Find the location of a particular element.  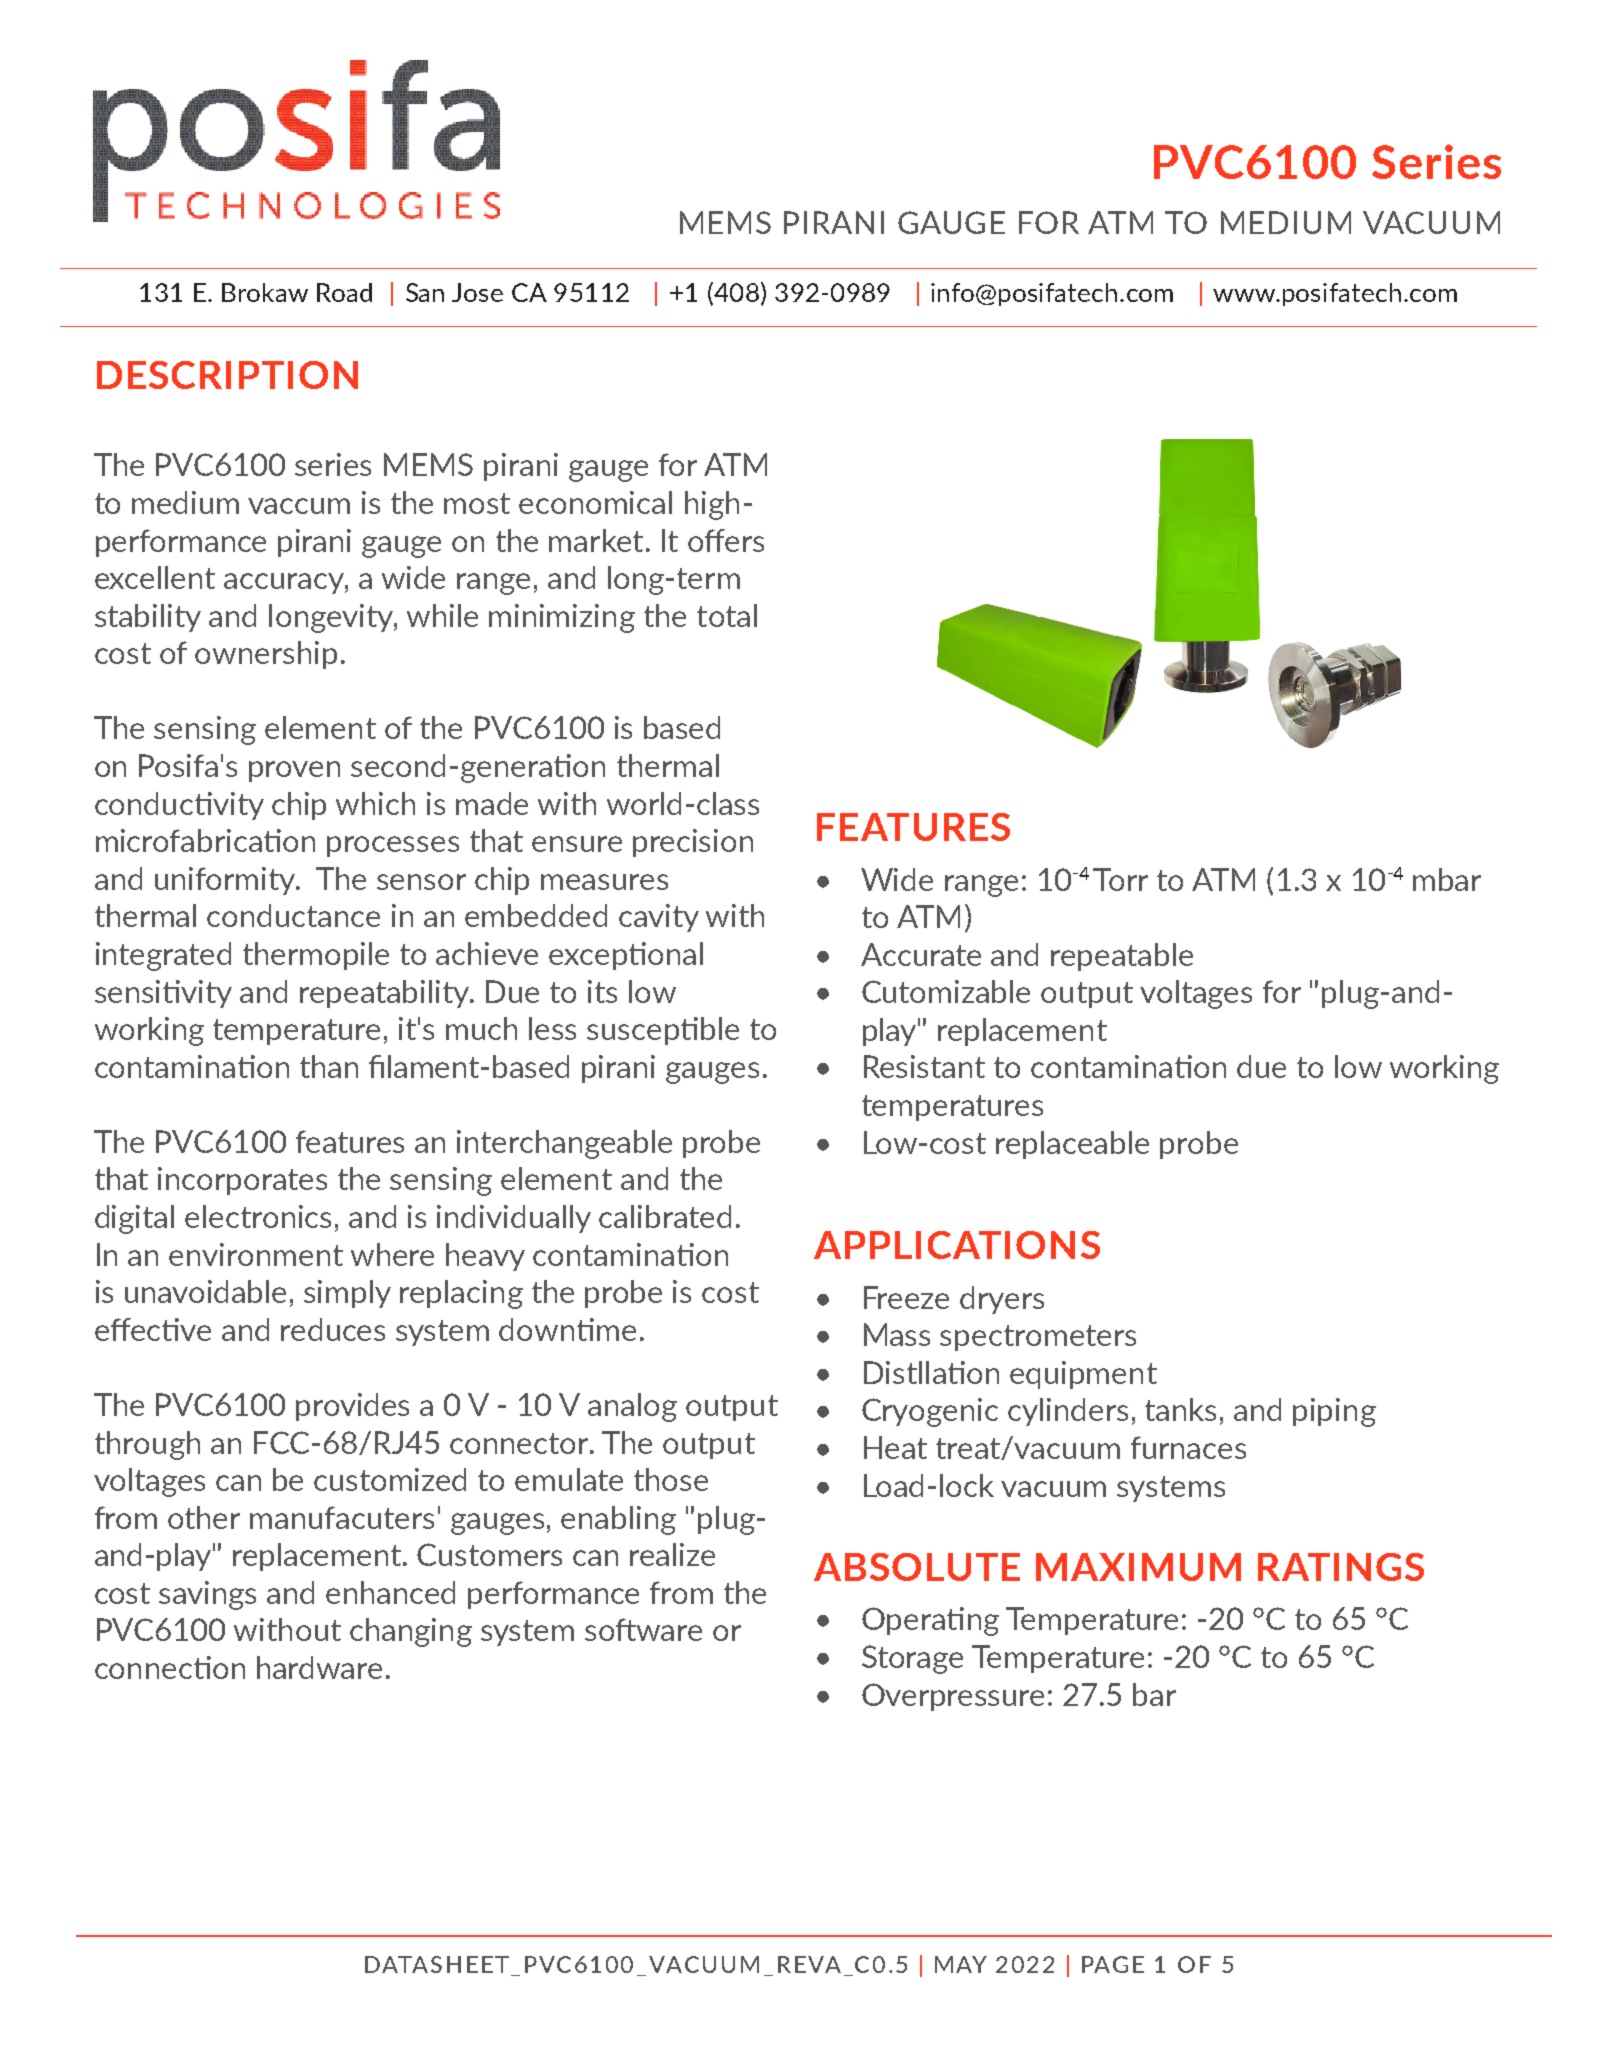

Heat is located at coordinates (895, 1447).
